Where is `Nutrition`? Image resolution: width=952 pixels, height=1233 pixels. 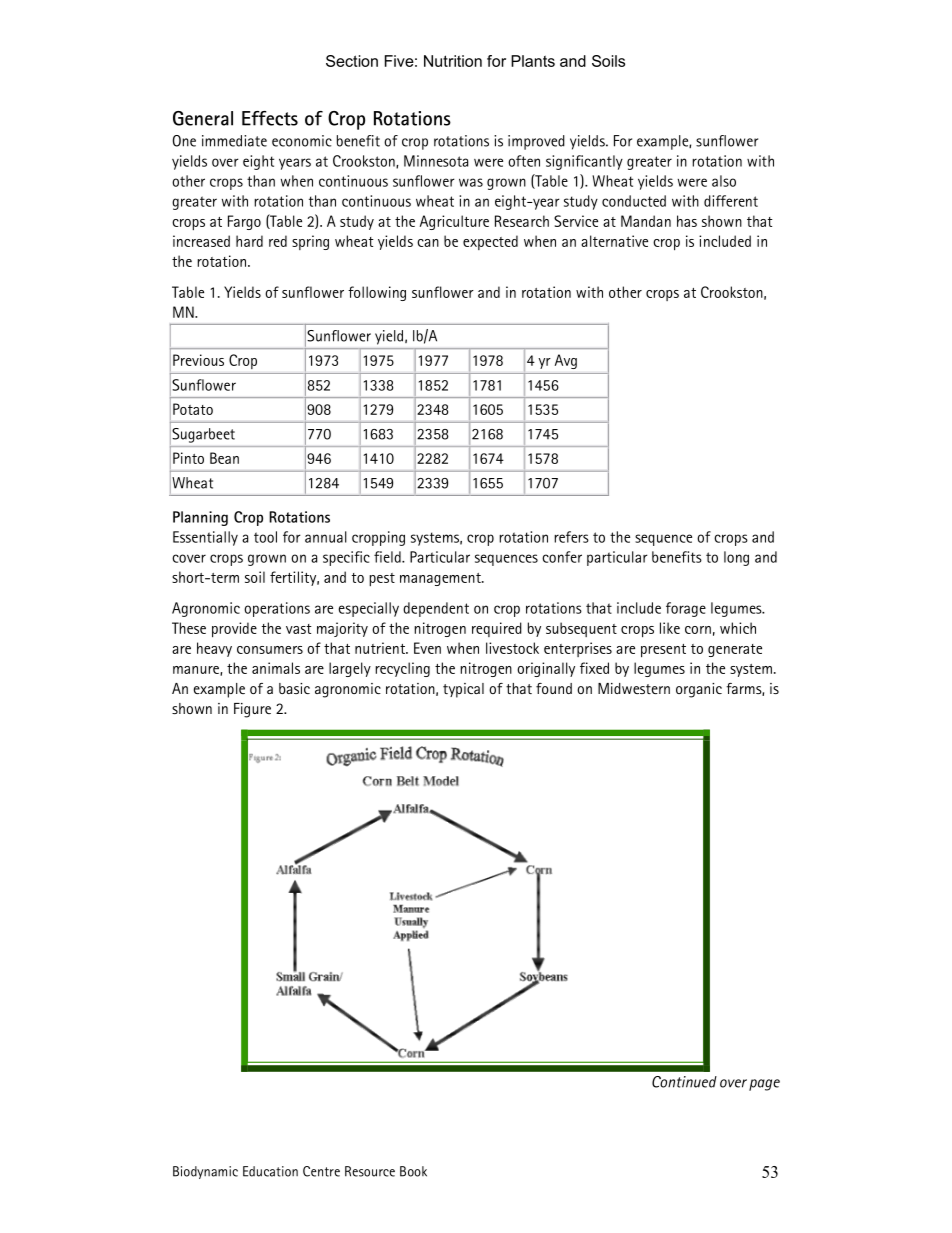
Nutrition is located at coordinates (453, 61).
